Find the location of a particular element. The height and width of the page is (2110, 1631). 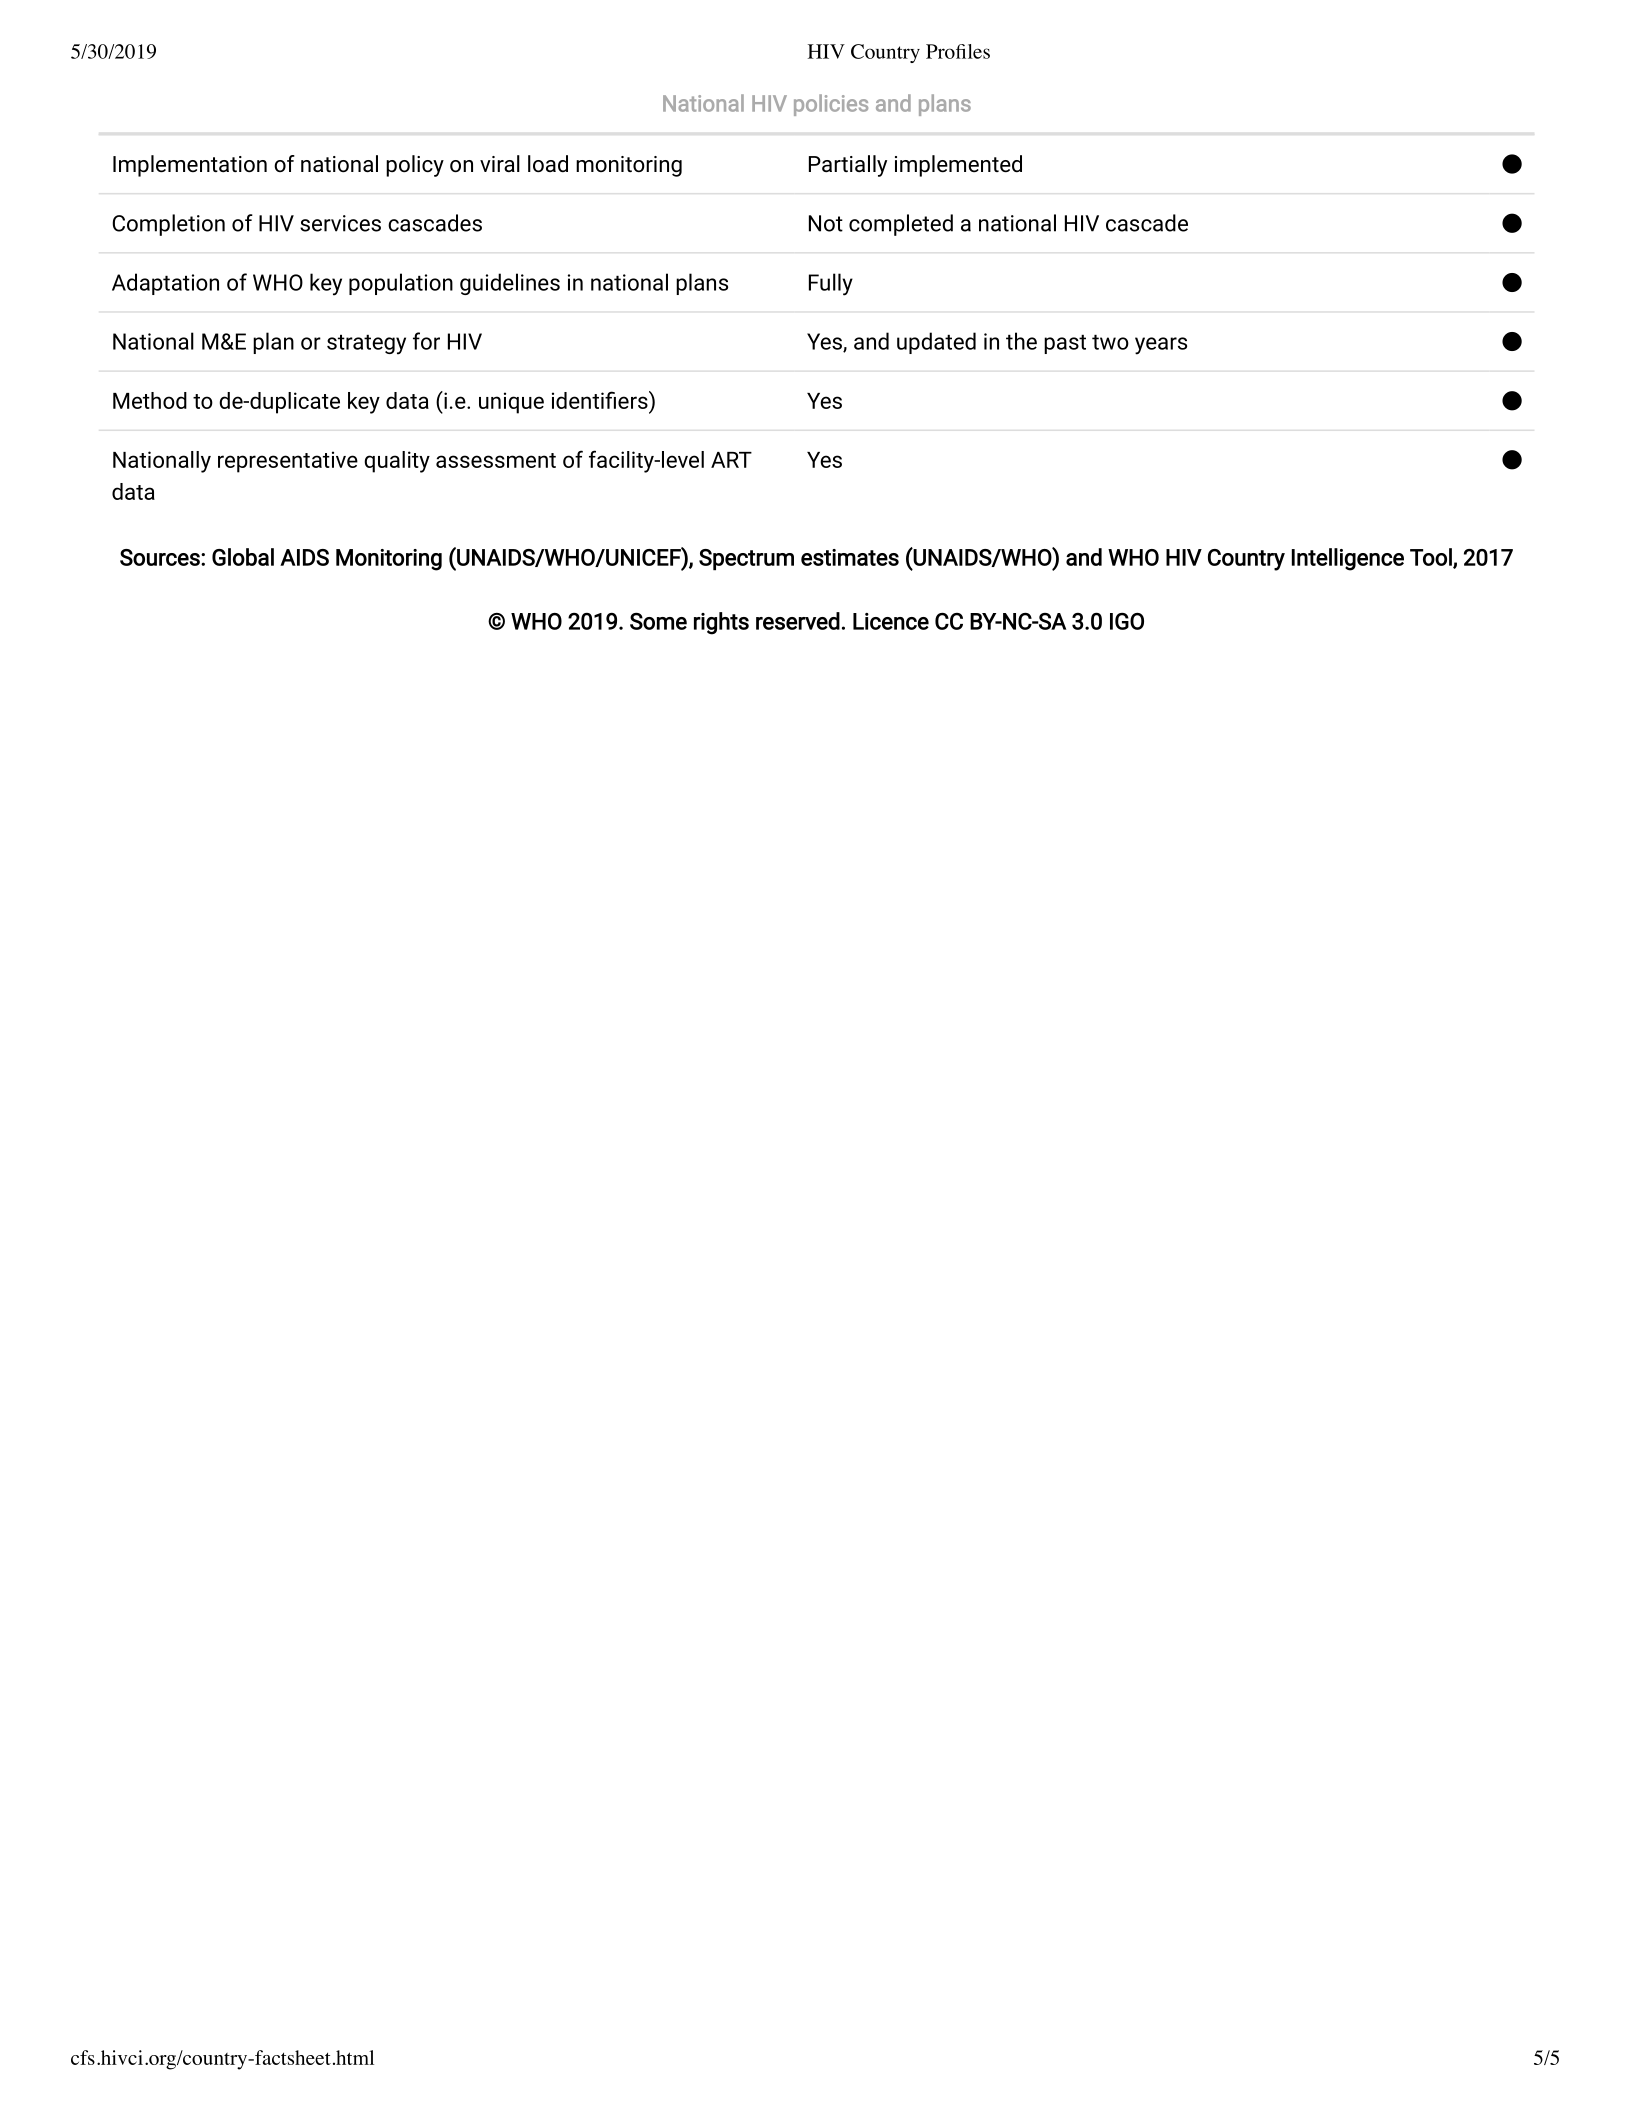

services is located at coordinates (340, 223).
